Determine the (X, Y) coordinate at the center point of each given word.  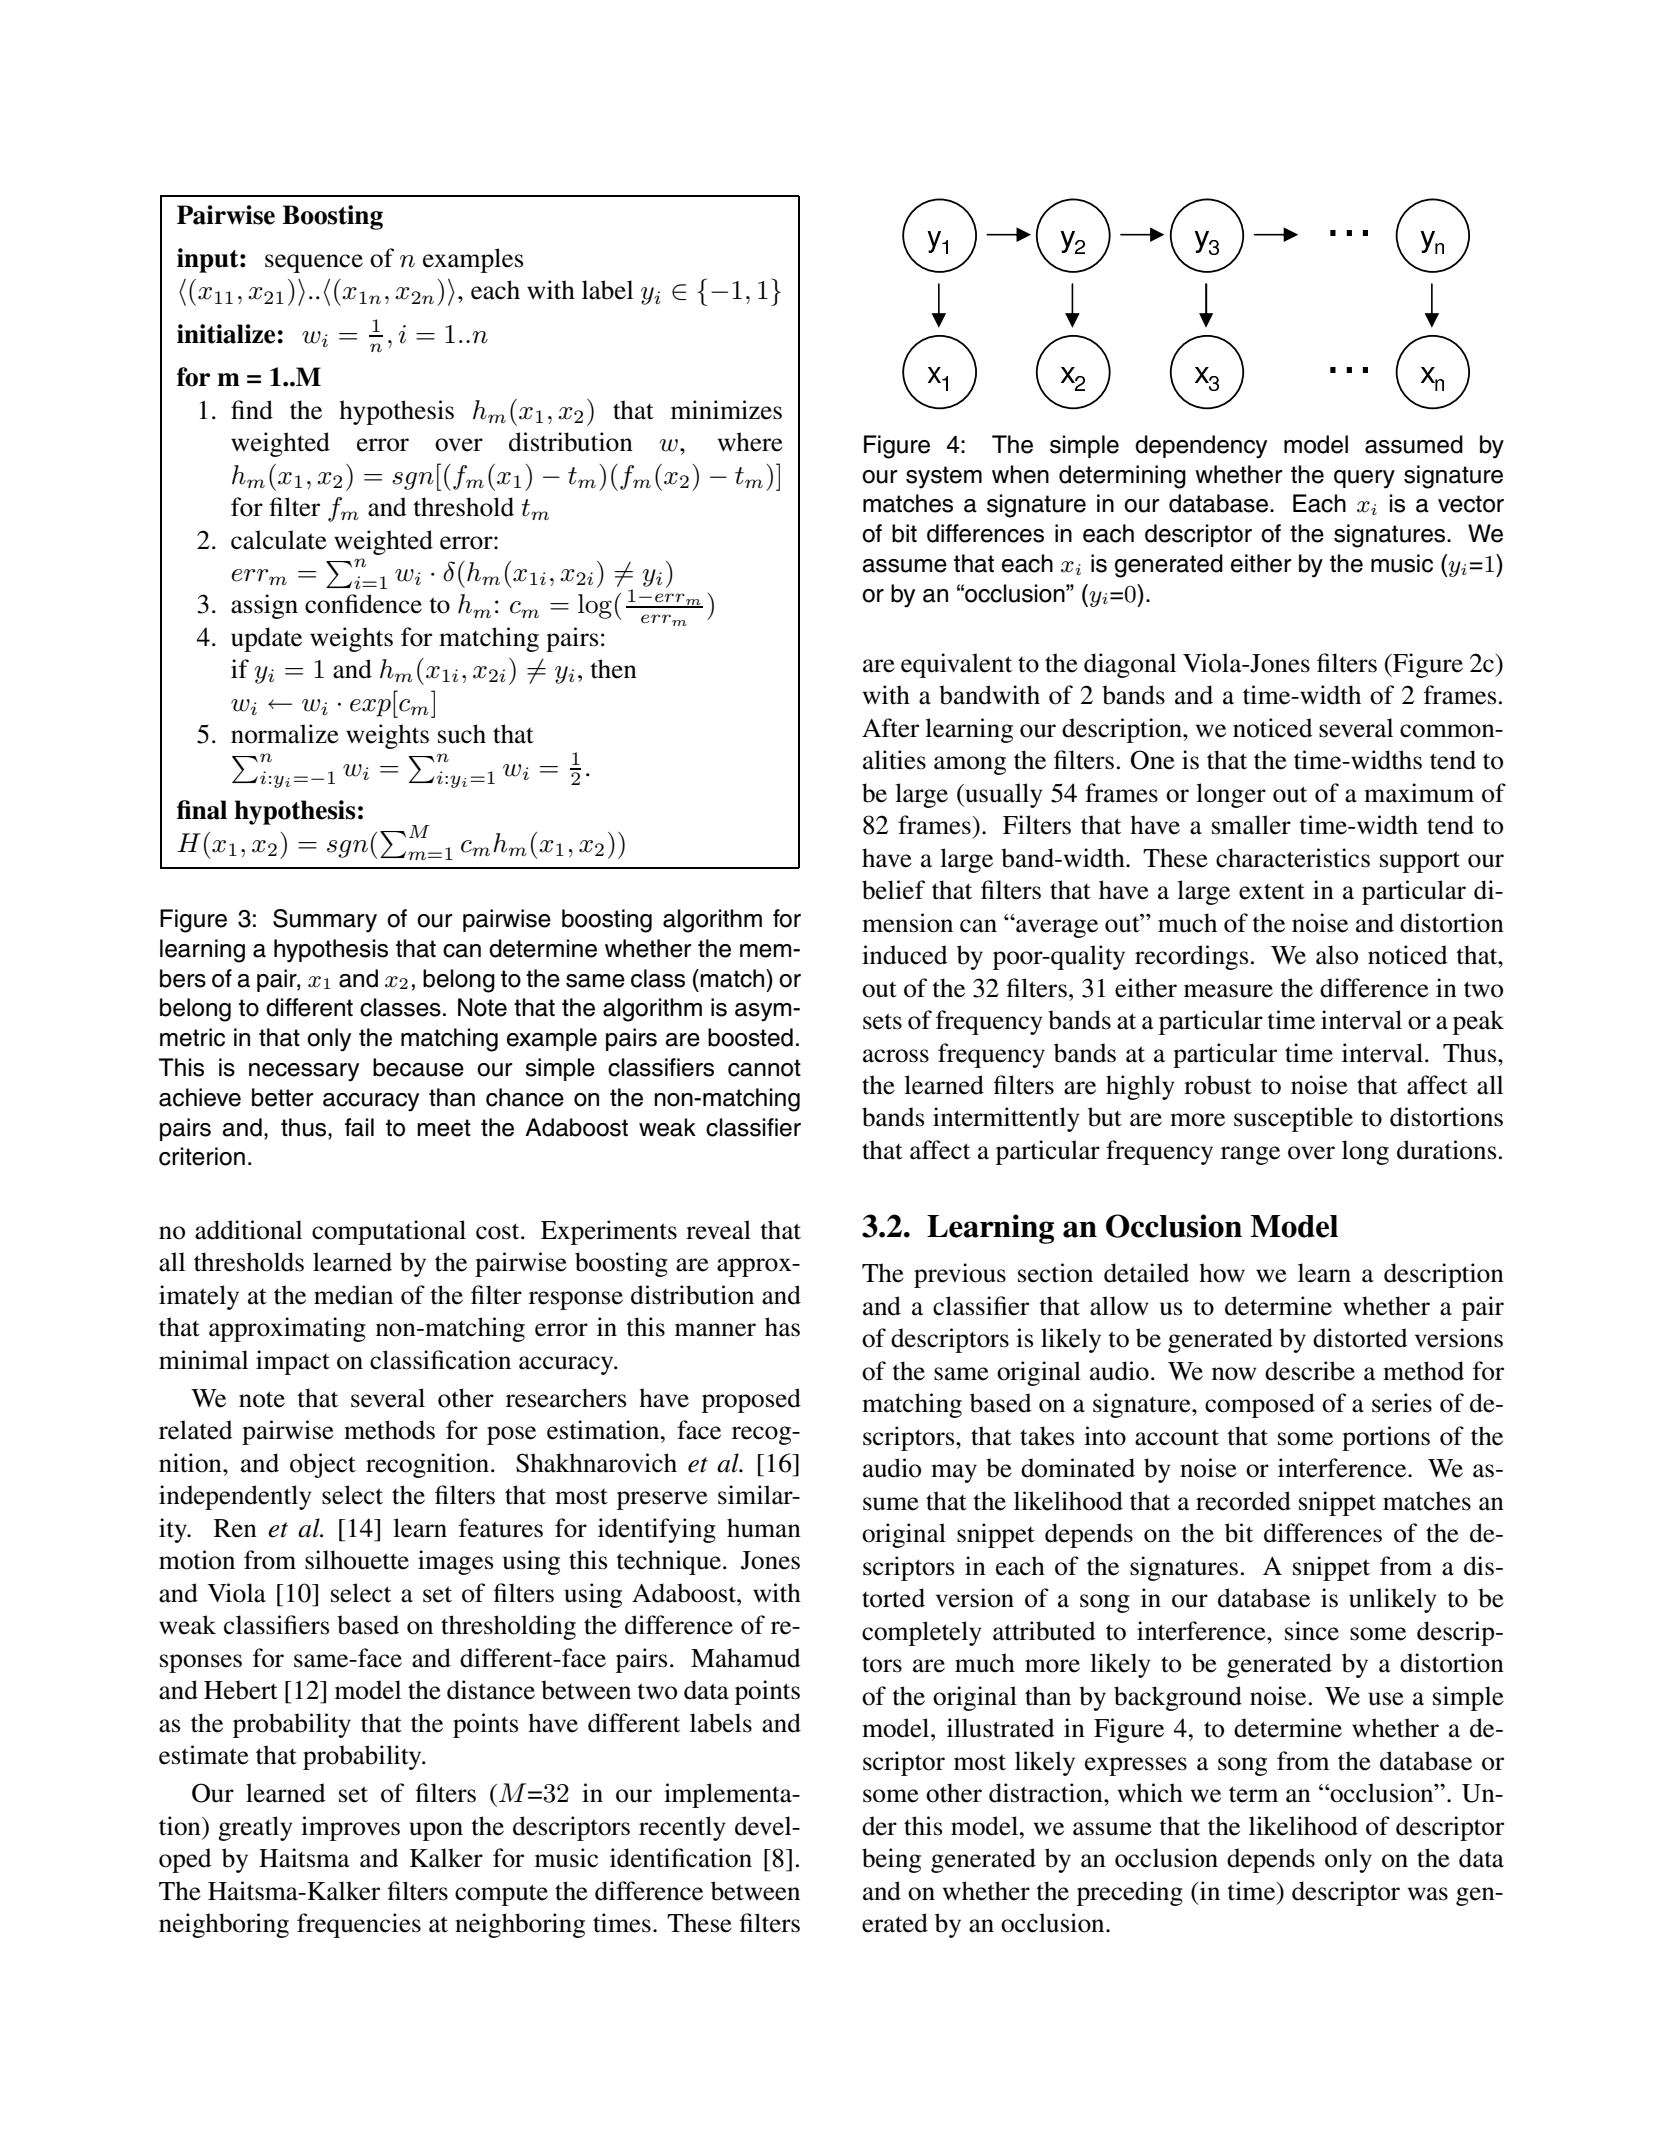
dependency (1201, 447)
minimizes (726, 410)
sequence (314, 263)
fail (359, 1127)
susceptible (1293, 1119)
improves (350, 1828)
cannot (764, 1068)
